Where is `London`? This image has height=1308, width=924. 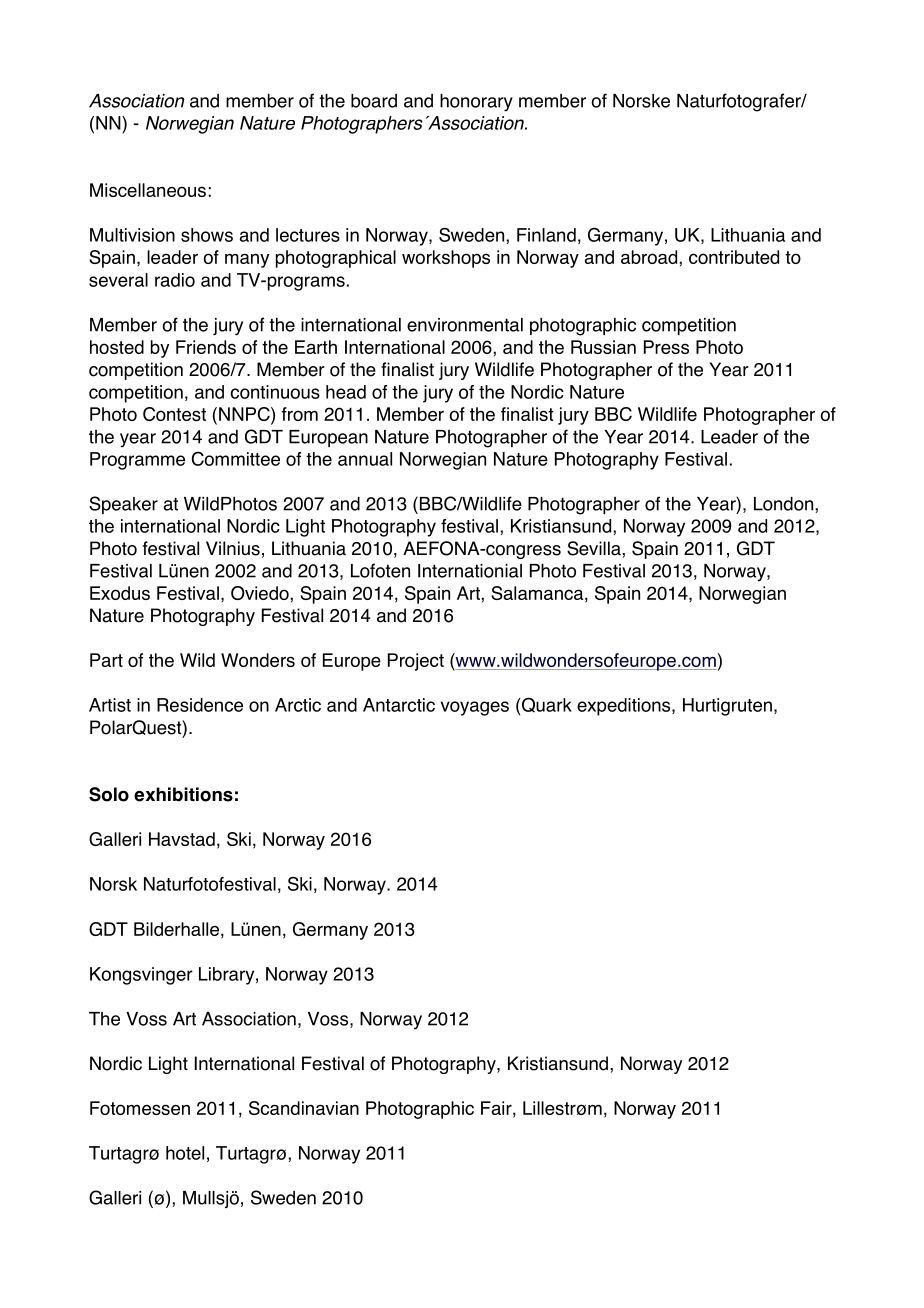 London is located at coordinates (785, 504).
